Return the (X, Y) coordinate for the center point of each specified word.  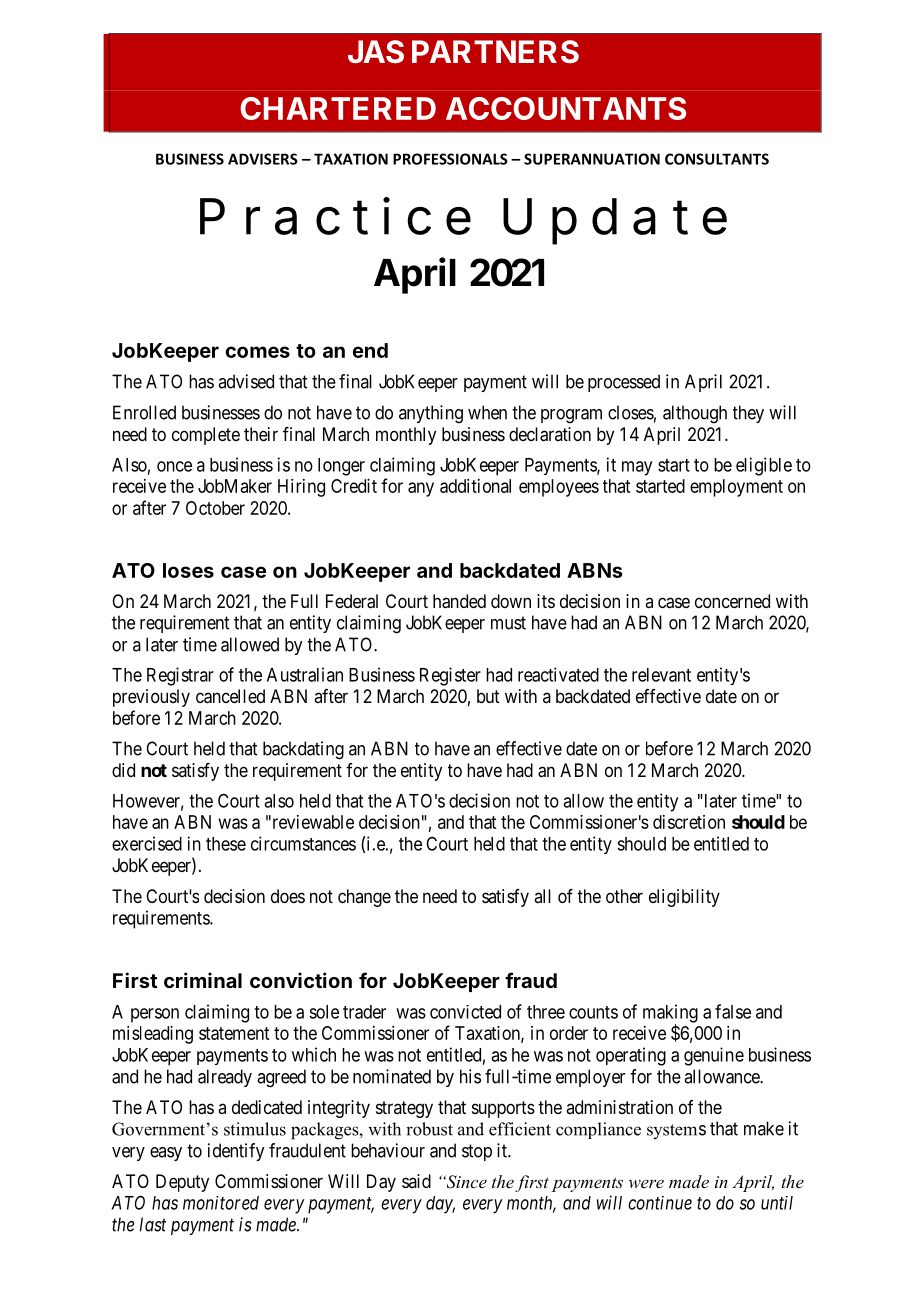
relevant (661, 675)
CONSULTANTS (717, 159)
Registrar (180, 676)
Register (450, 676)
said (416, 1181)
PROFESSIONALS (450, 159)
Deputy (182, 1183)
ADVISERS (263, 159)
